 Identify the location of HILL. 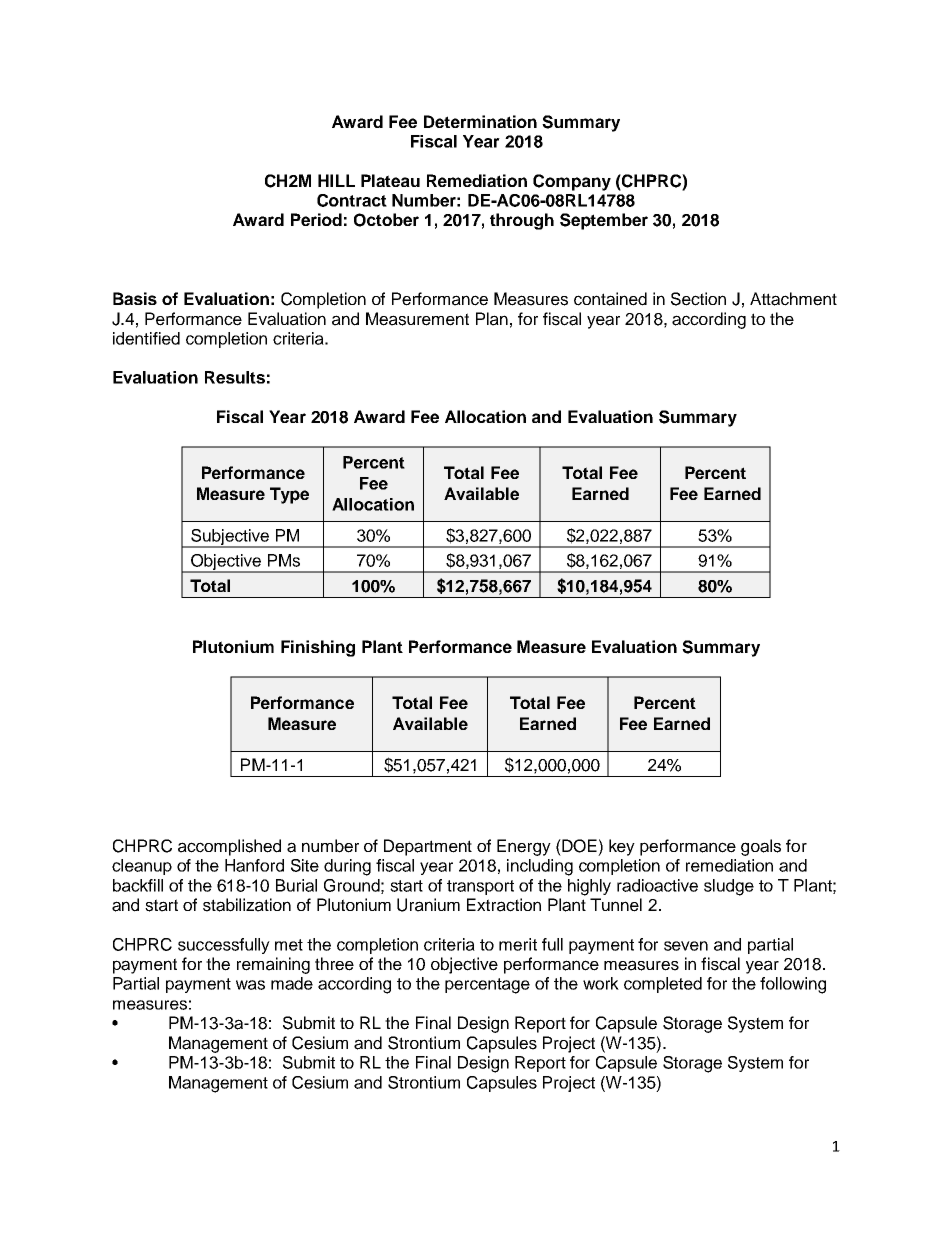
(336, 180).
